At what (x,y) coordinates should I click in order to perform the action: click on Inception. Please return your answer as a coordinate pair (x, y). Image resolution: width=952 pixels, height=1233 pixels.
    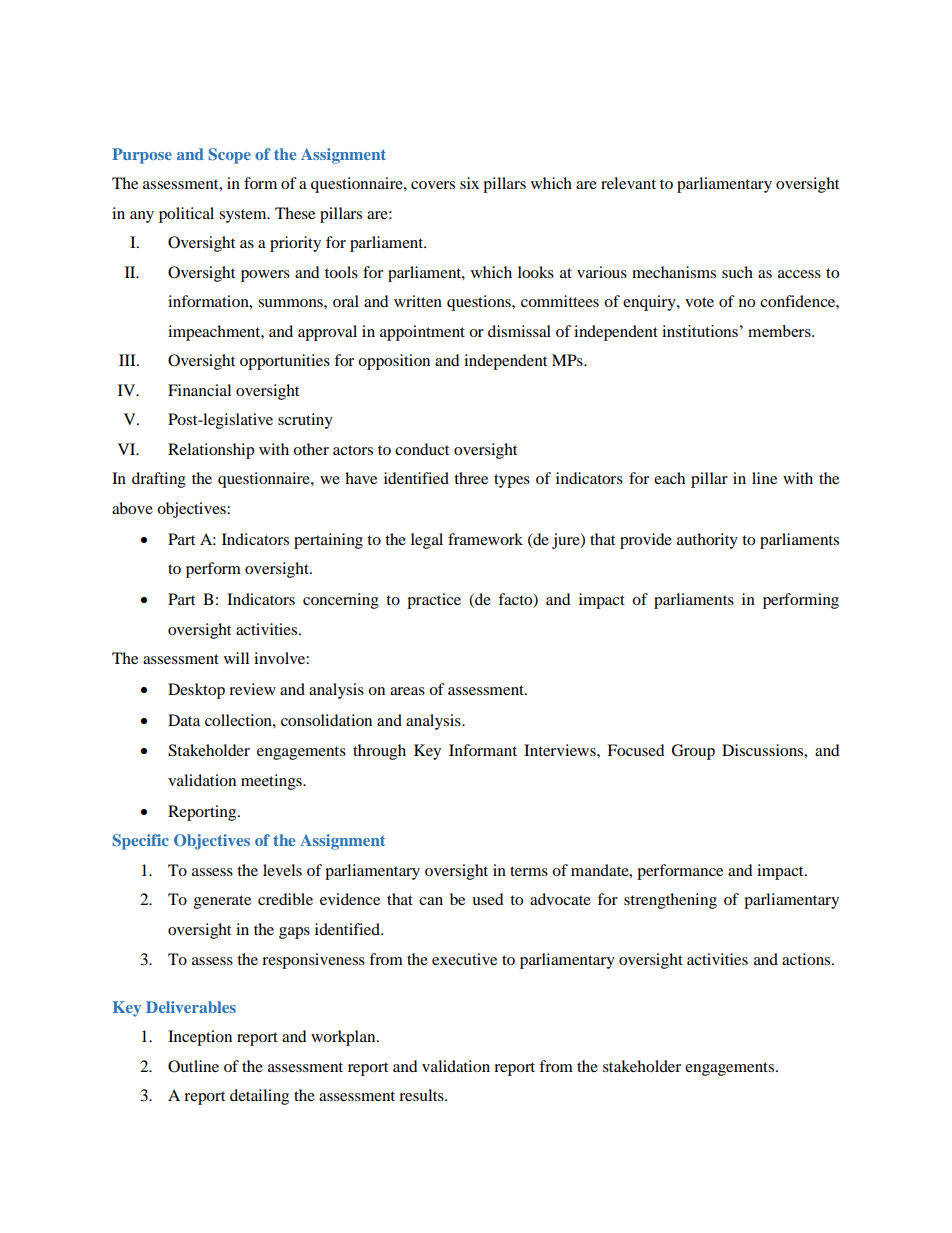
    Looking at the image, I should click on (200, 1038).
